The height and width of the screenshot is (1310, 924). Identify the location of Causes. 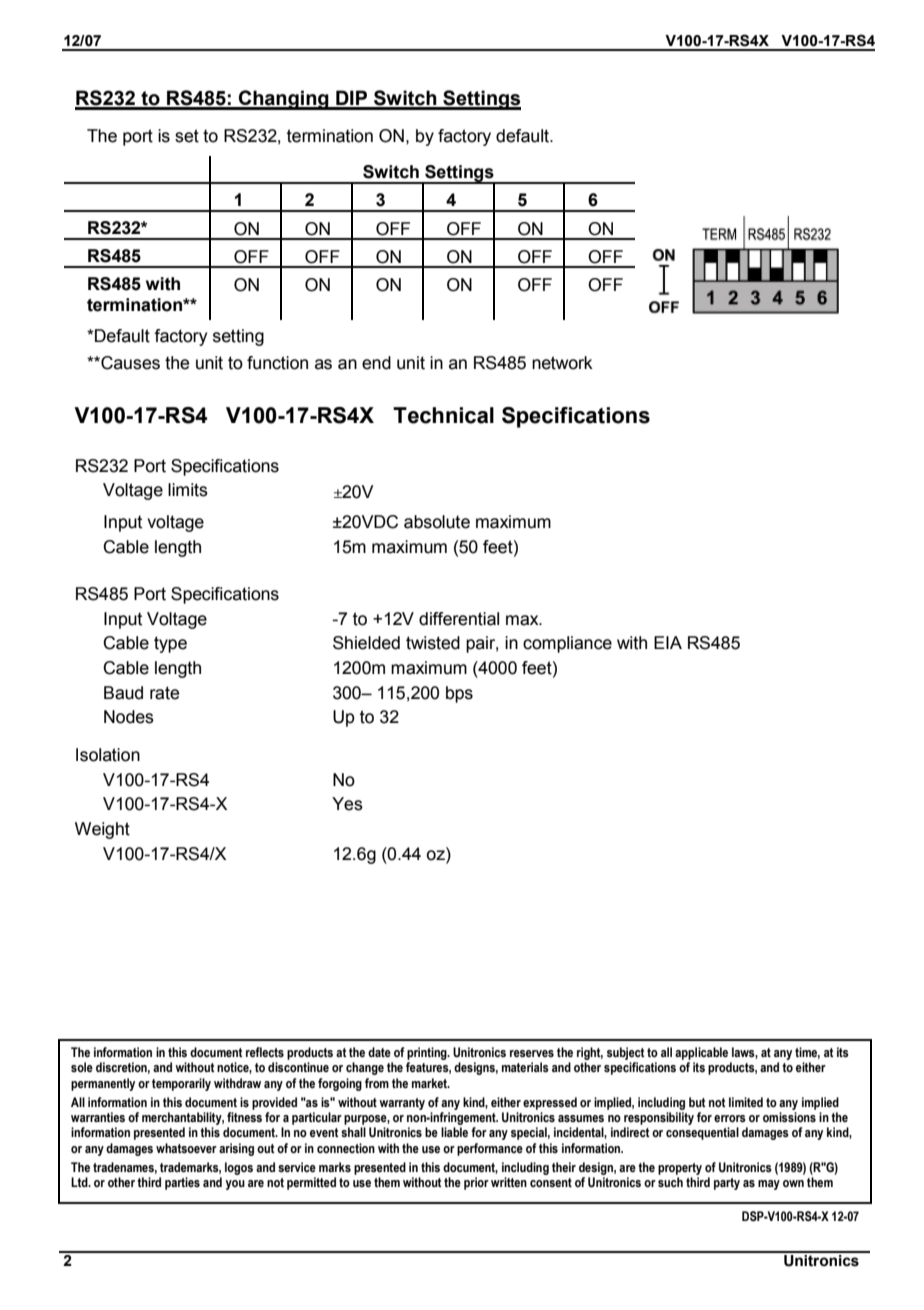
(129, 363).
